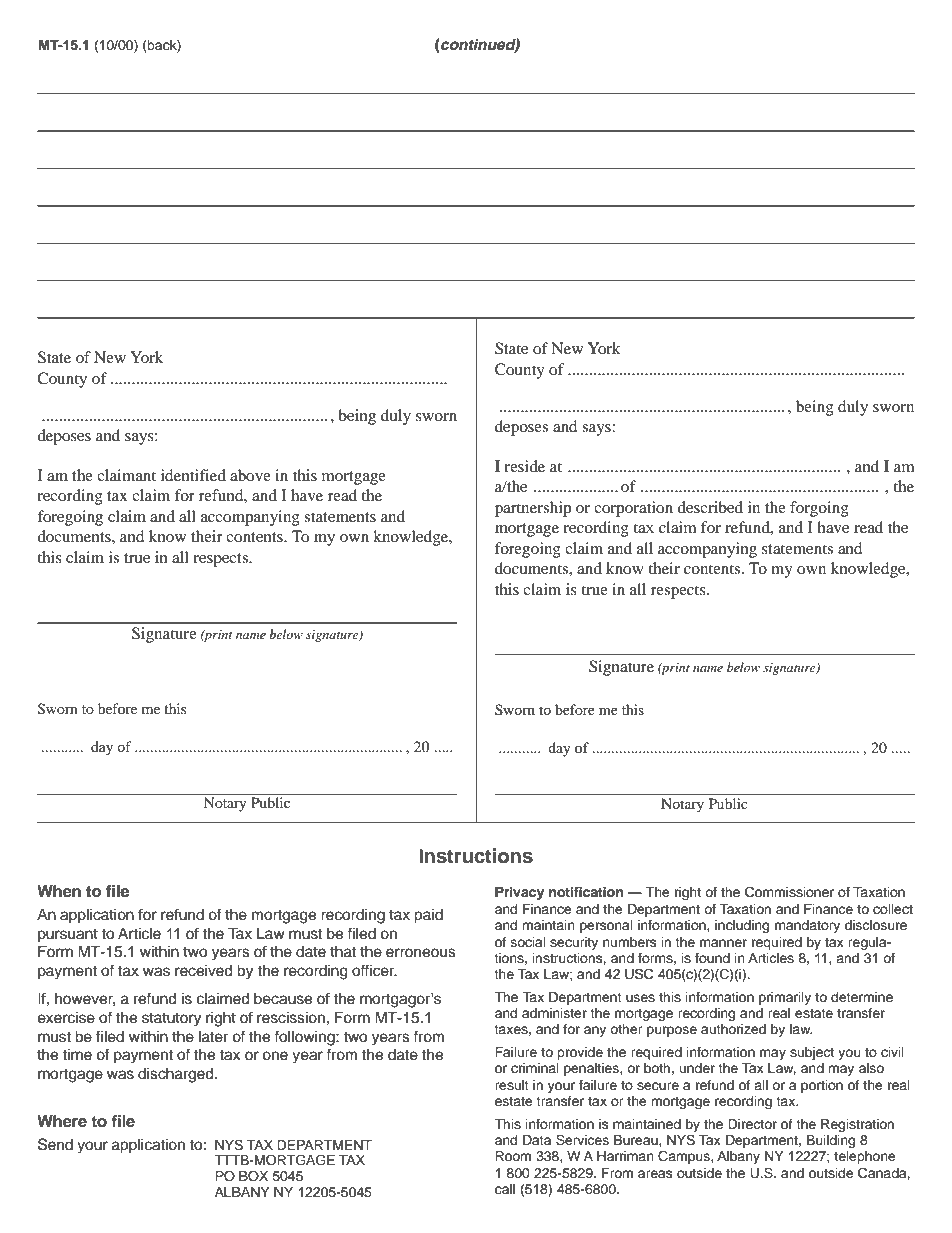  What do you see at coordinates (519, 893) in the screenshot?
I see `Privacy` at bounding box center [519, 893].
